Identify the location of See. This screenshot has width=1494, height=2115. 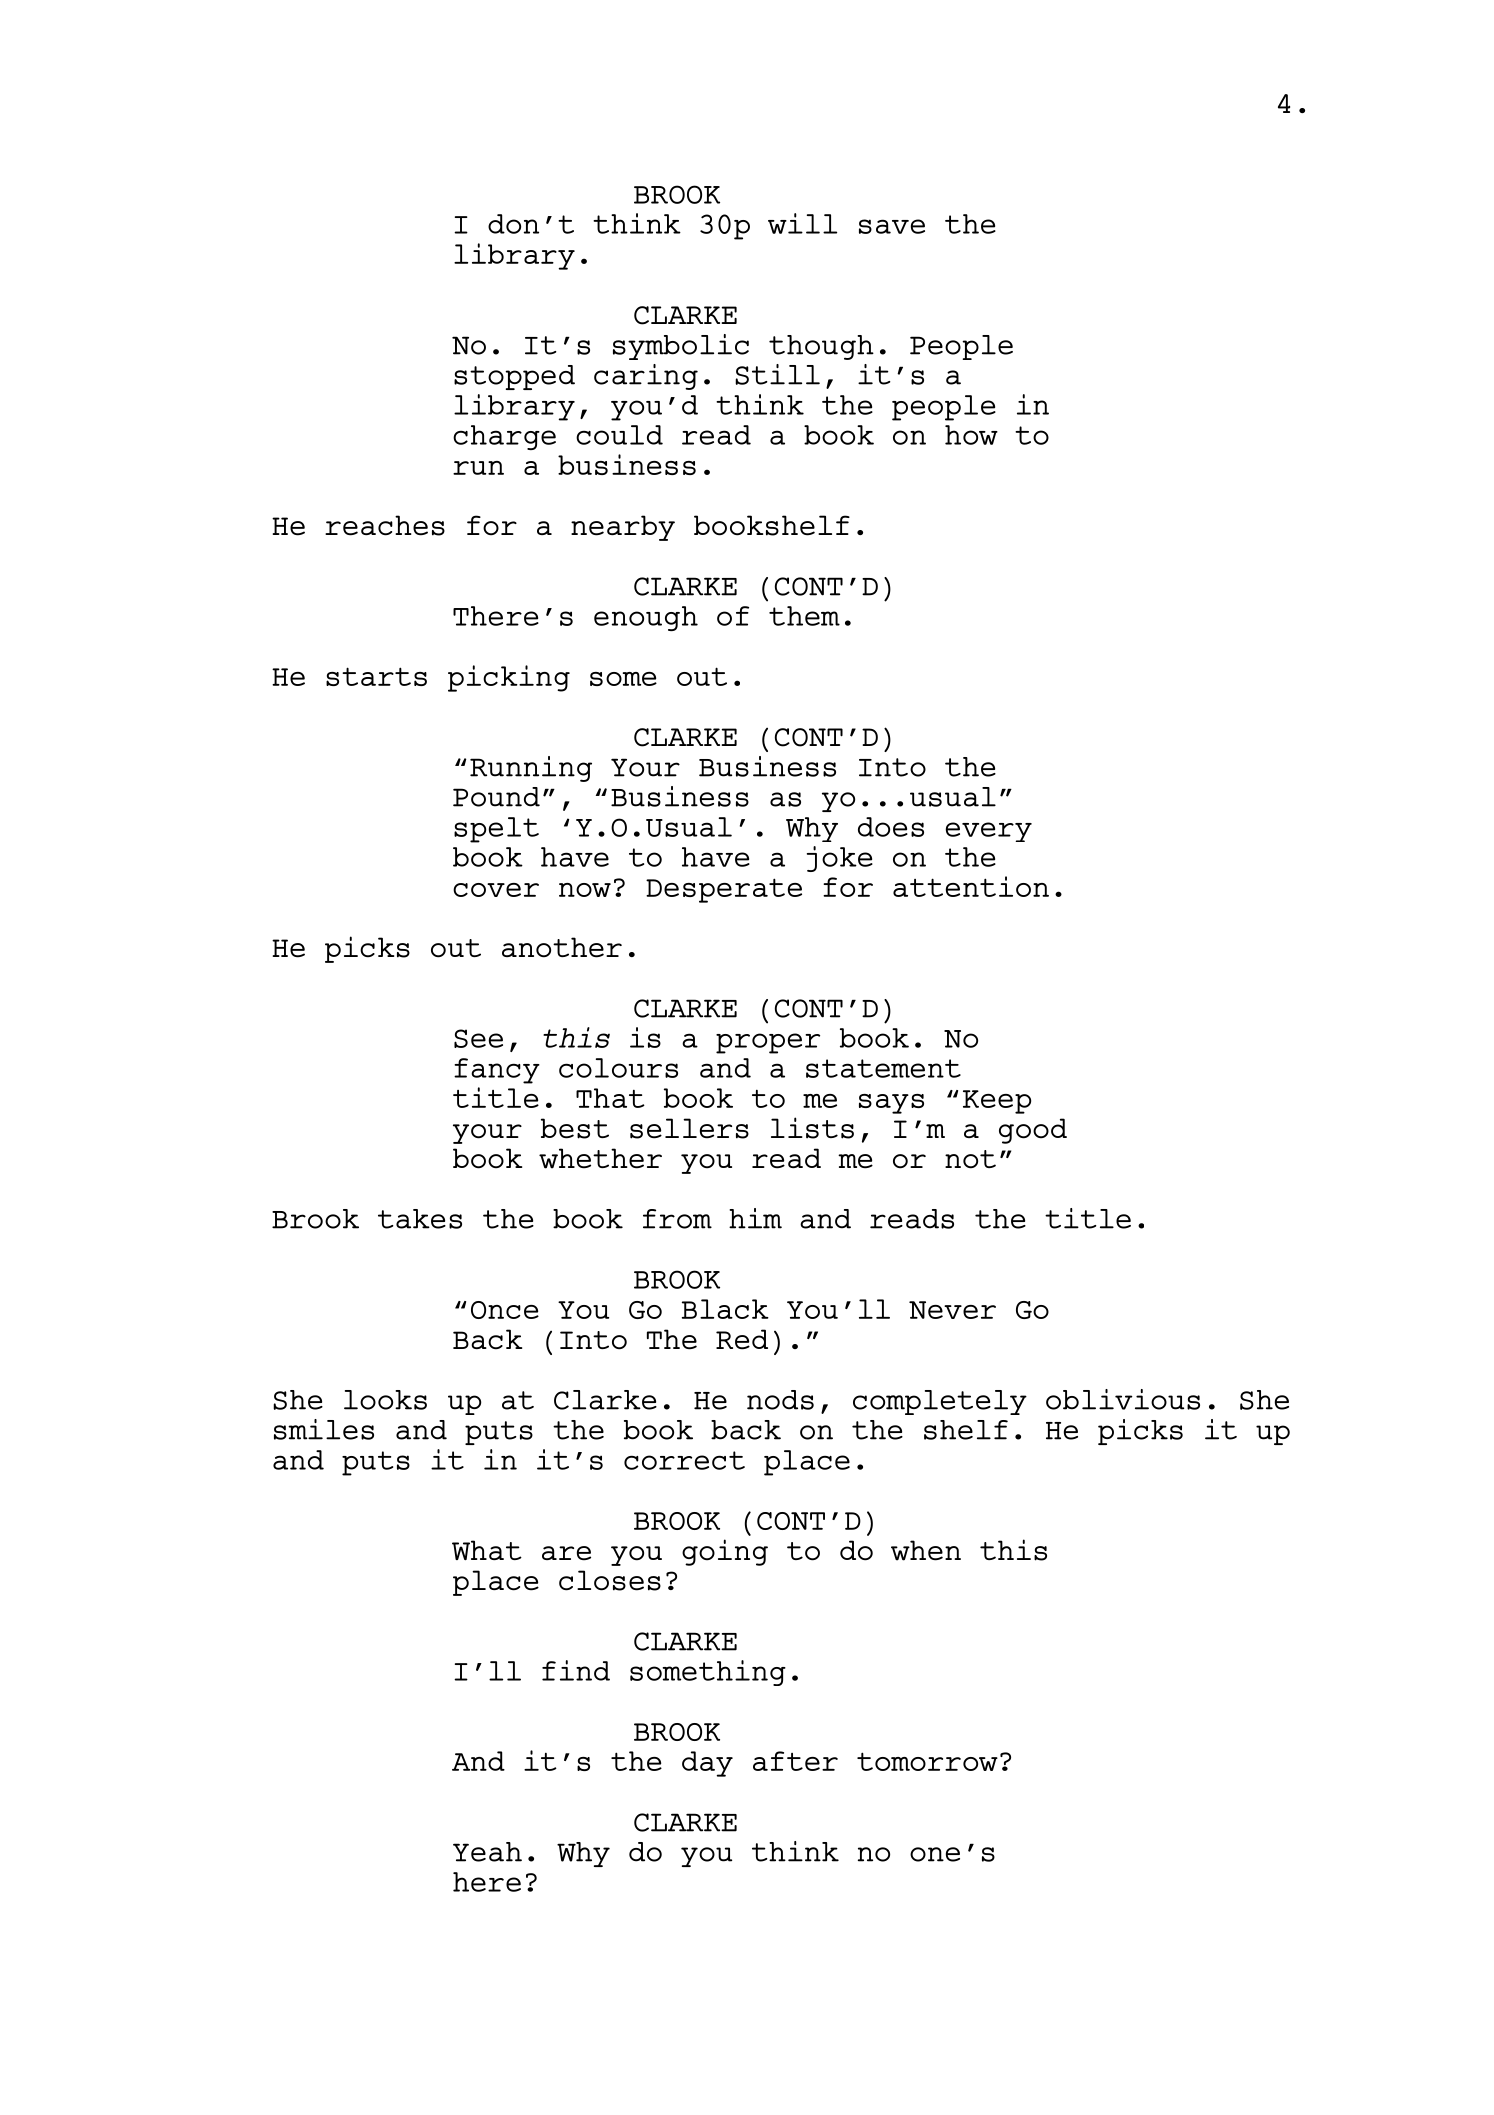
(478, 1038).
